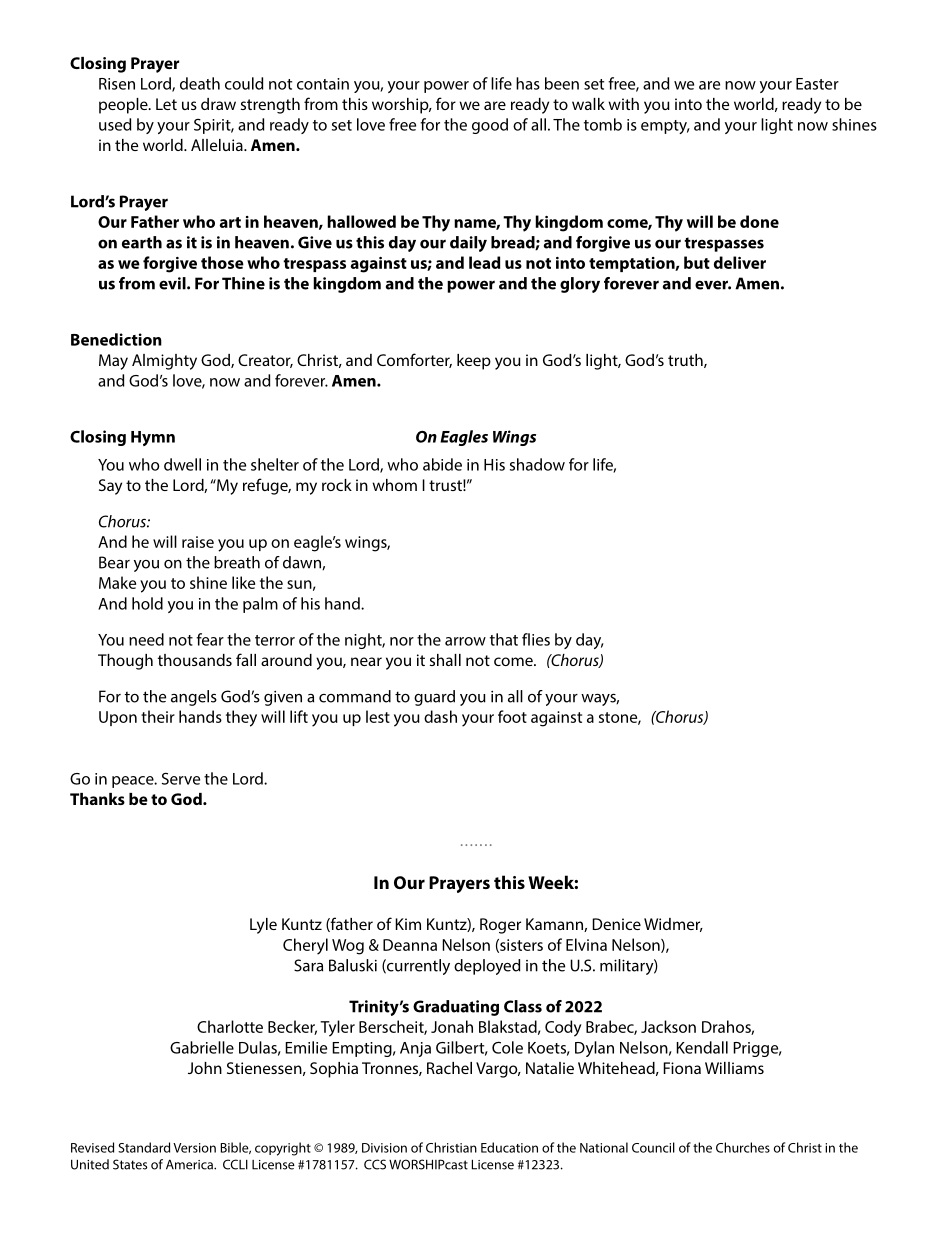  What do you see at coordinates (537, 464) in the image?
I see `shadow` at bounding box center [537, 464].
